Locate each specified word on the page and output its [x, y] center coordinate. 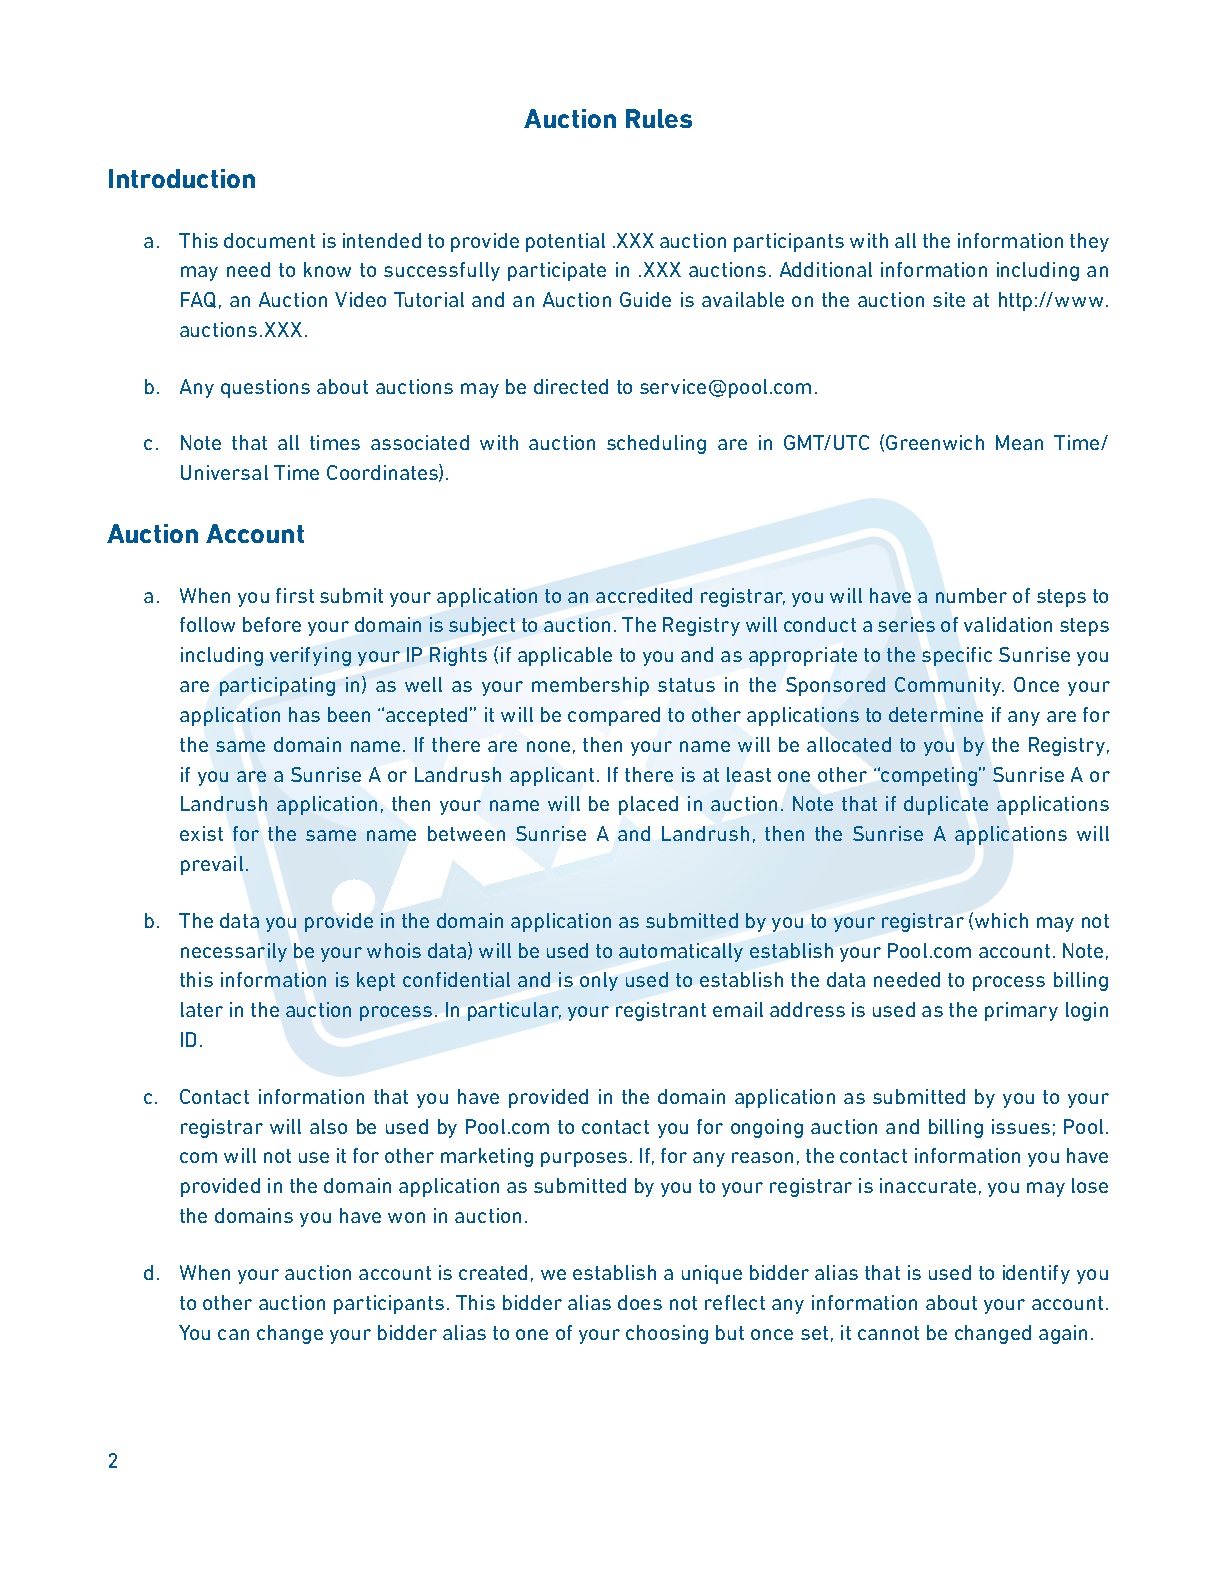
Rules [659, 118]
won [406, 1217]
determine [936, 714]
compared [614, 716]
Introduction [182, 178]
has [304, 714]
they [1089, 242]
